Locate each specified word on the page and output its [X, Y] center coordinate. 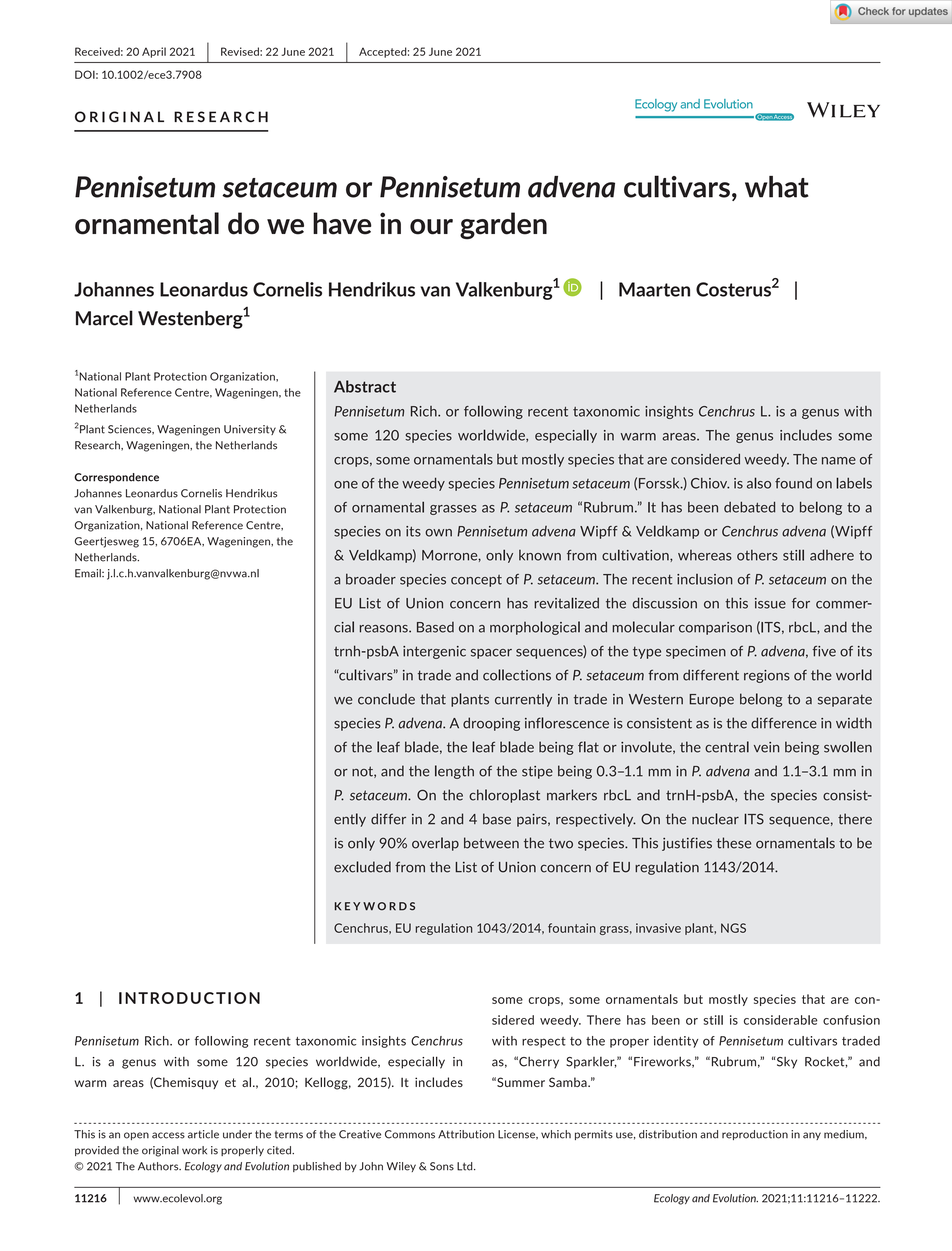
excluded [362, 867]
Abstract [365, 386]
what [777, 187]
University [250, 430]
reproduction [755, 1135]
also [759, 483]
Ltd [466, 1166]
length [454, 772]
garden [503, 226]
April [154, 52]
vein [766, 747]
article [203, 1134]
